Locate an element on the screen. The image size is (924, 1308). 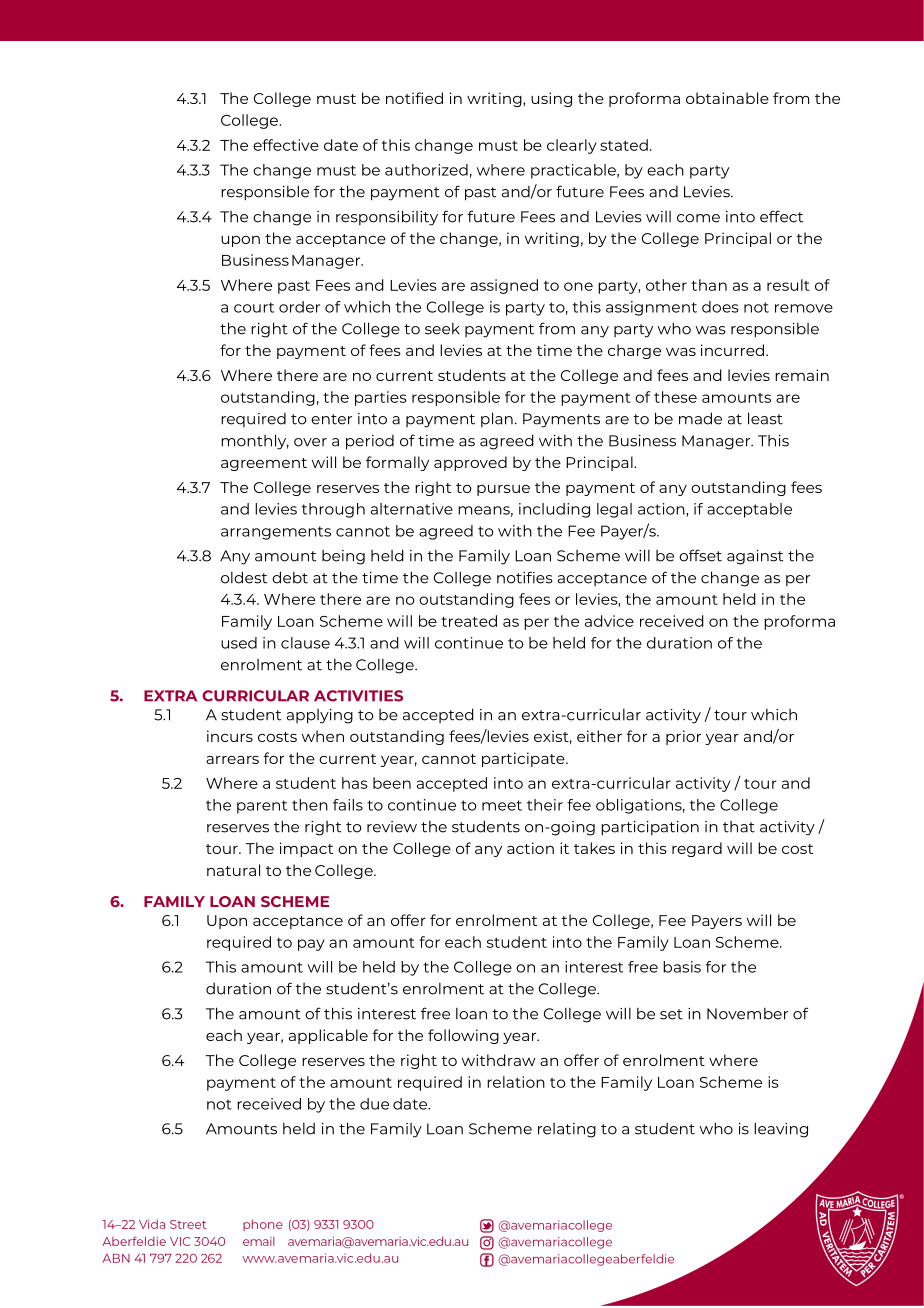
notified is located at coordinates (414, 98).
